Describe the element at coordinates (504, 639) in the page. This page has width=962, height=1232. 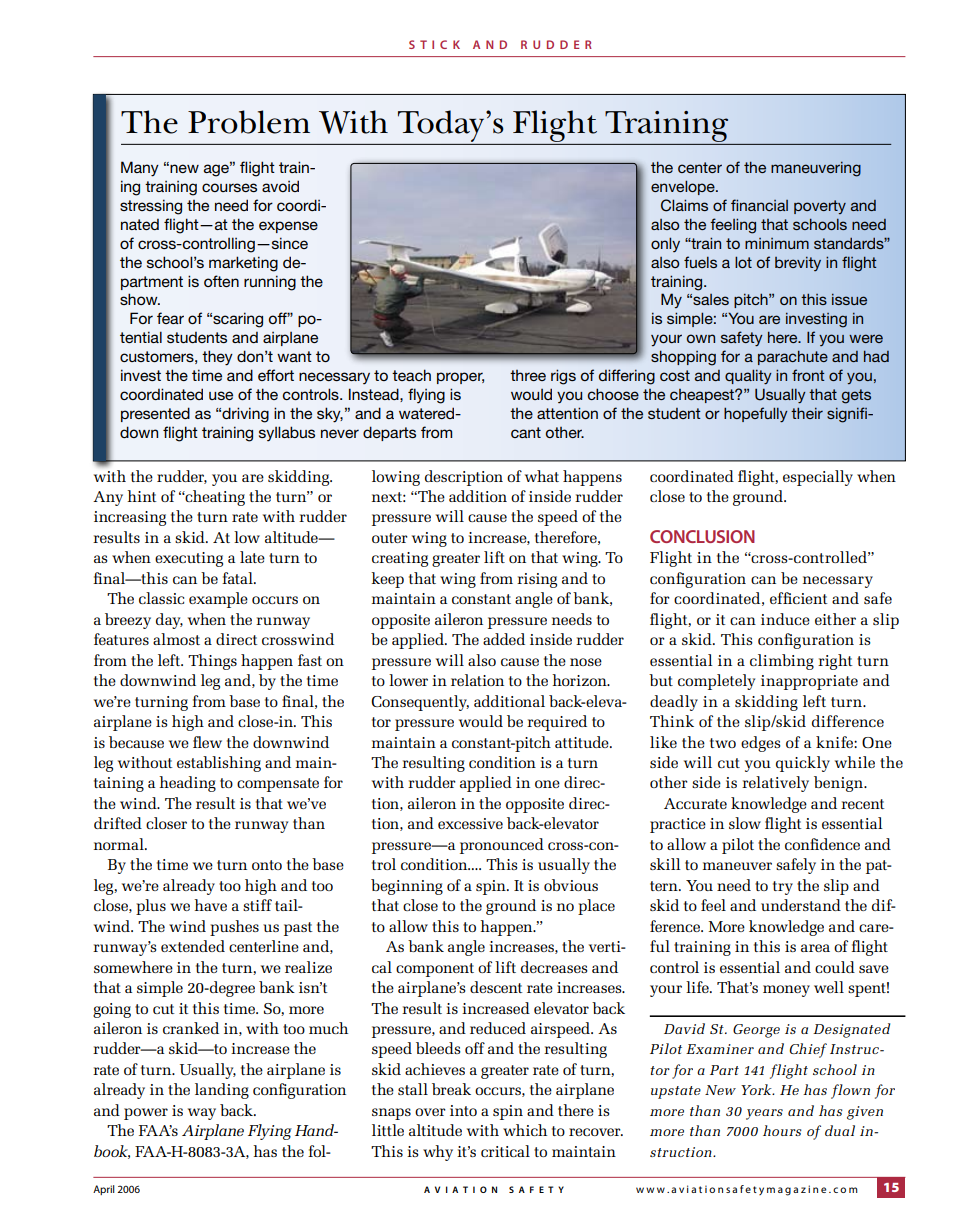
I see `added` at that location.
